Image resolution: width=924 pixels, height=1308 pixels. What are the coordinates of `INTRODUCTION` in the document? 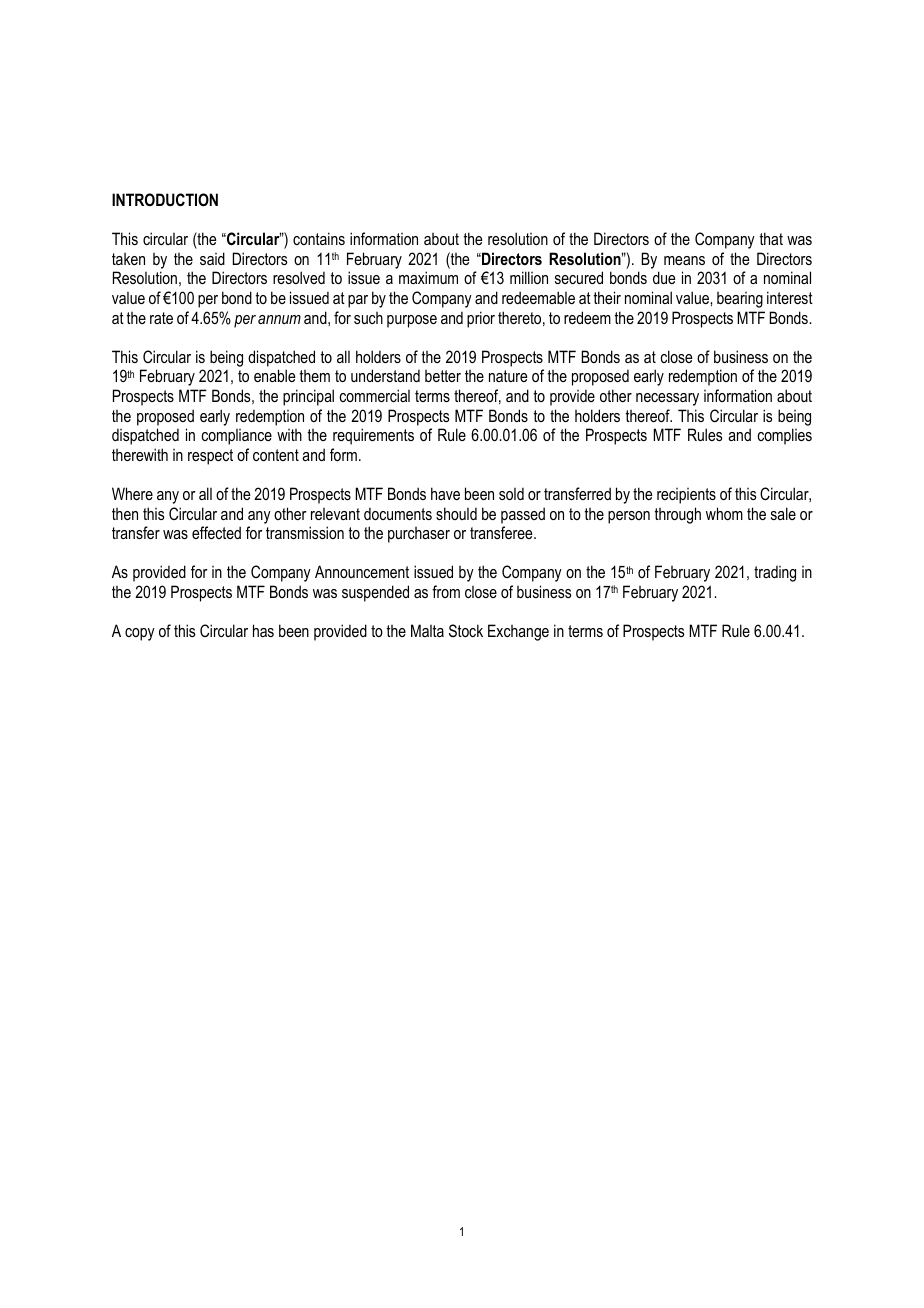 It's located at (165, 199).
